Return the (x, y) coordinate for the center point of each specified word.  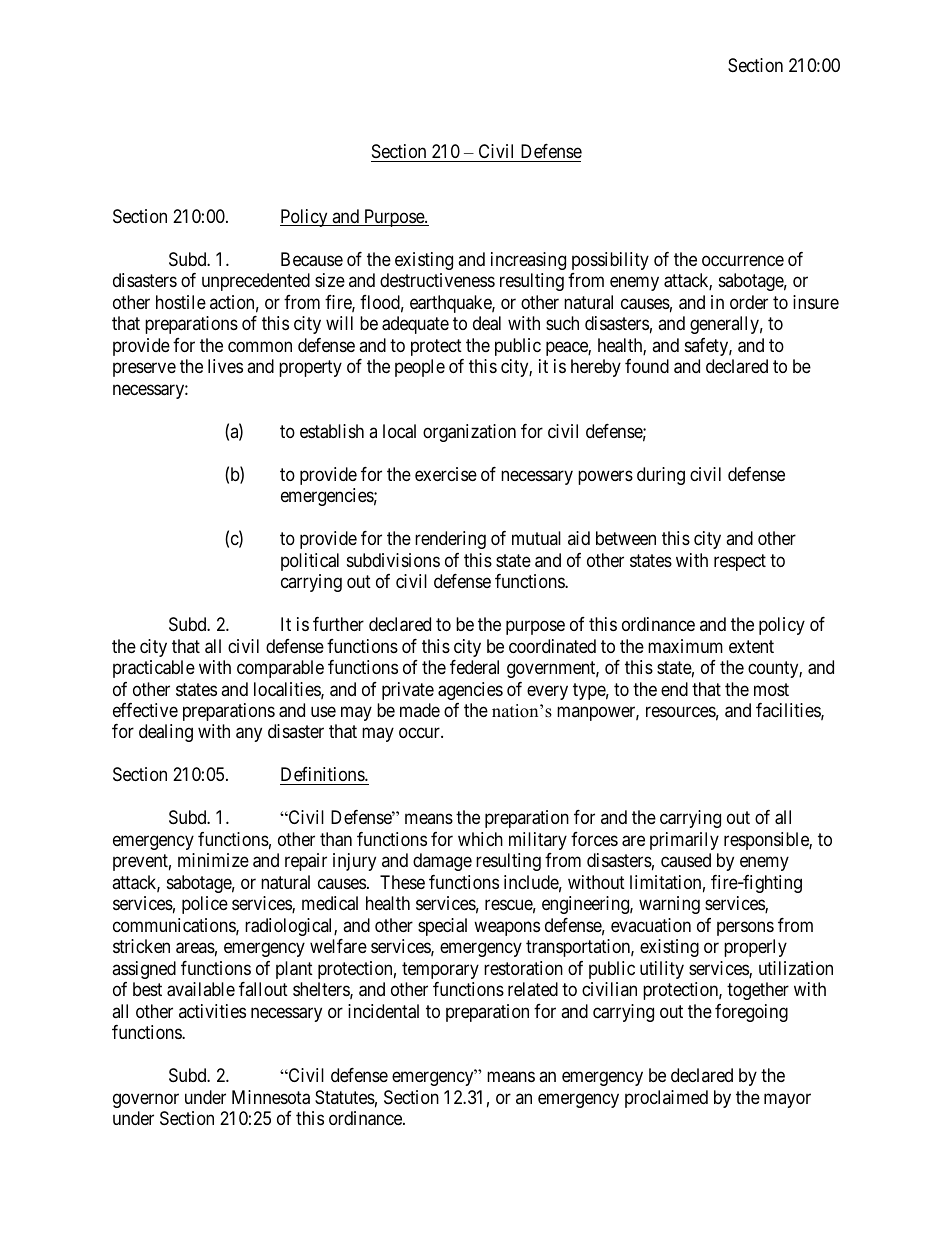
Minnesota (271, 1097)
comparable (280, 669)
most (771, 689)
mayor (787, 1100)
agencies (470, 691)
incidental (383, 1011)
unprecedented (256, 282)
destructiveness (437, 280)
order (749, 302)
